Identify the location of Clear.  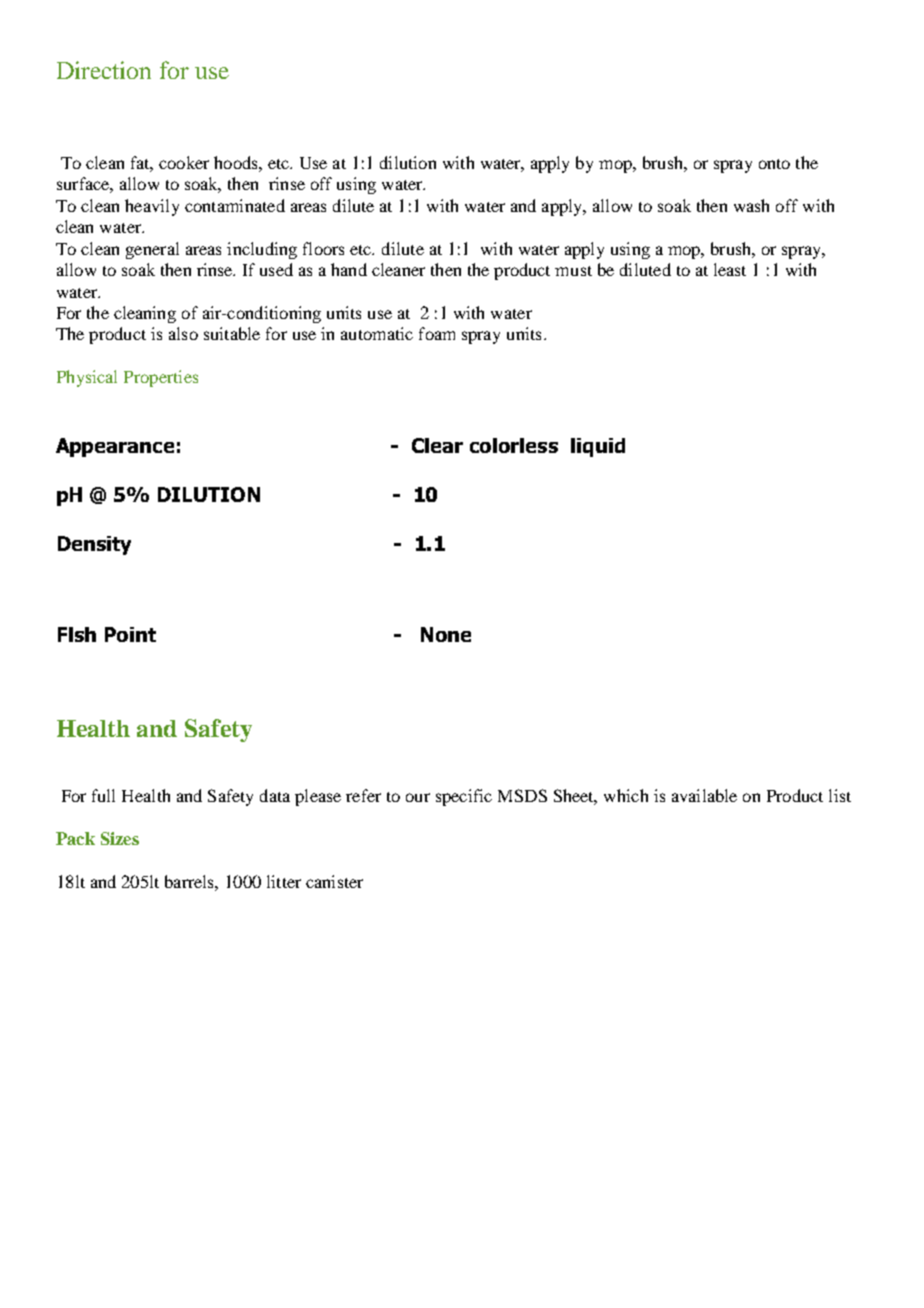
(437, 445).
